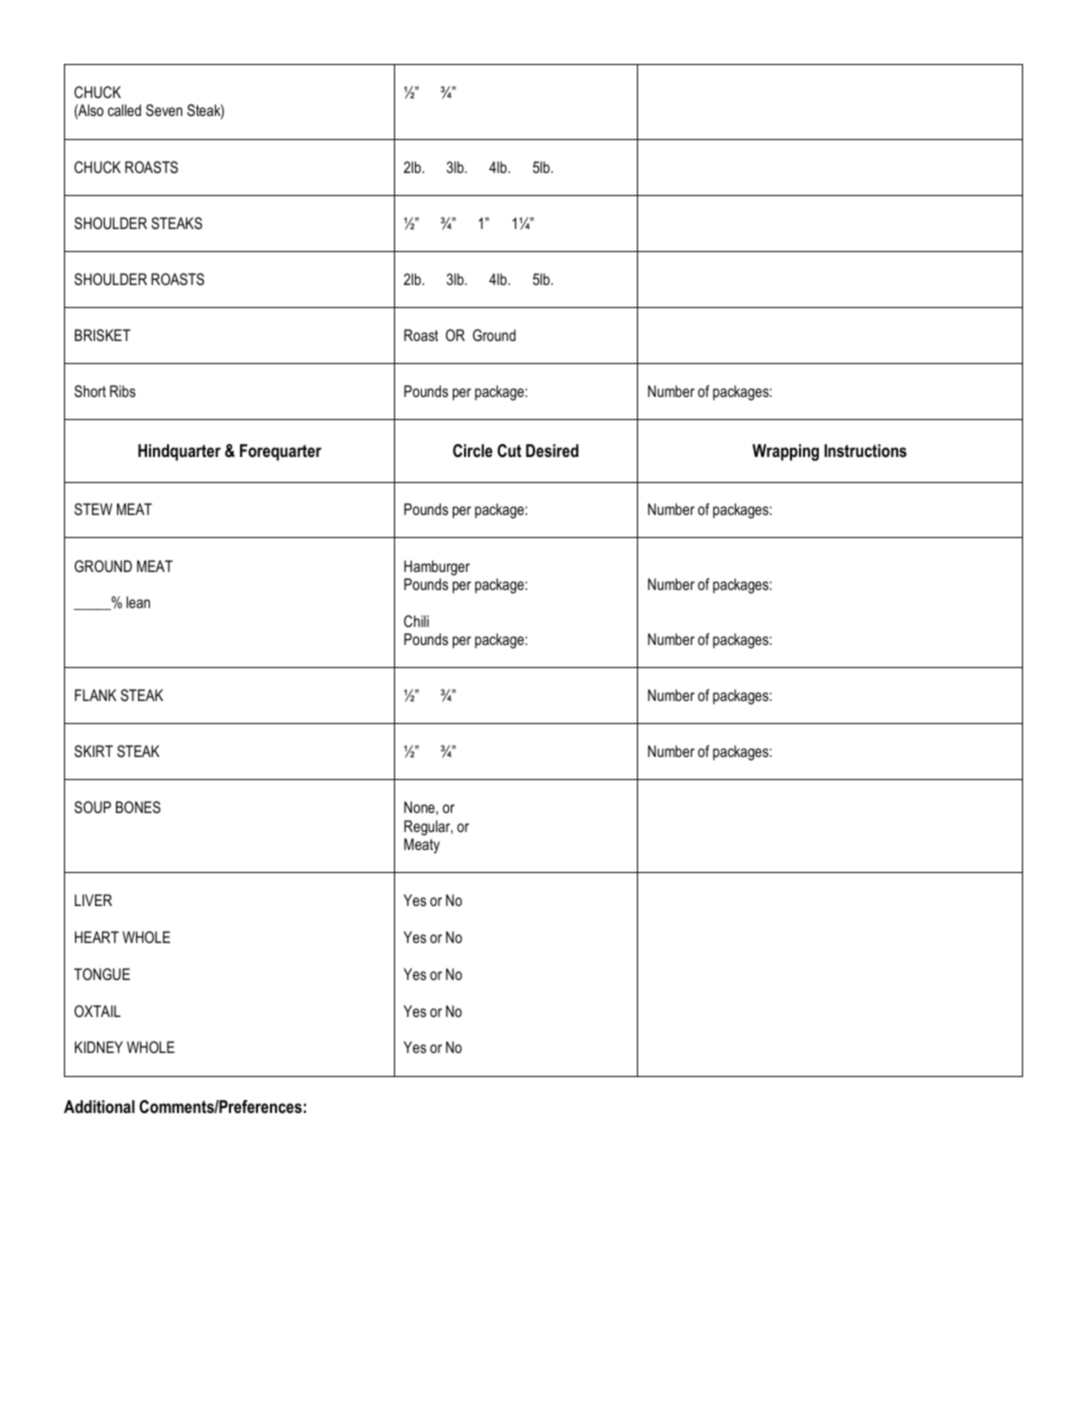 The image size is (1090, 1411). I want to click on Wrapping, so click(785, 452).
